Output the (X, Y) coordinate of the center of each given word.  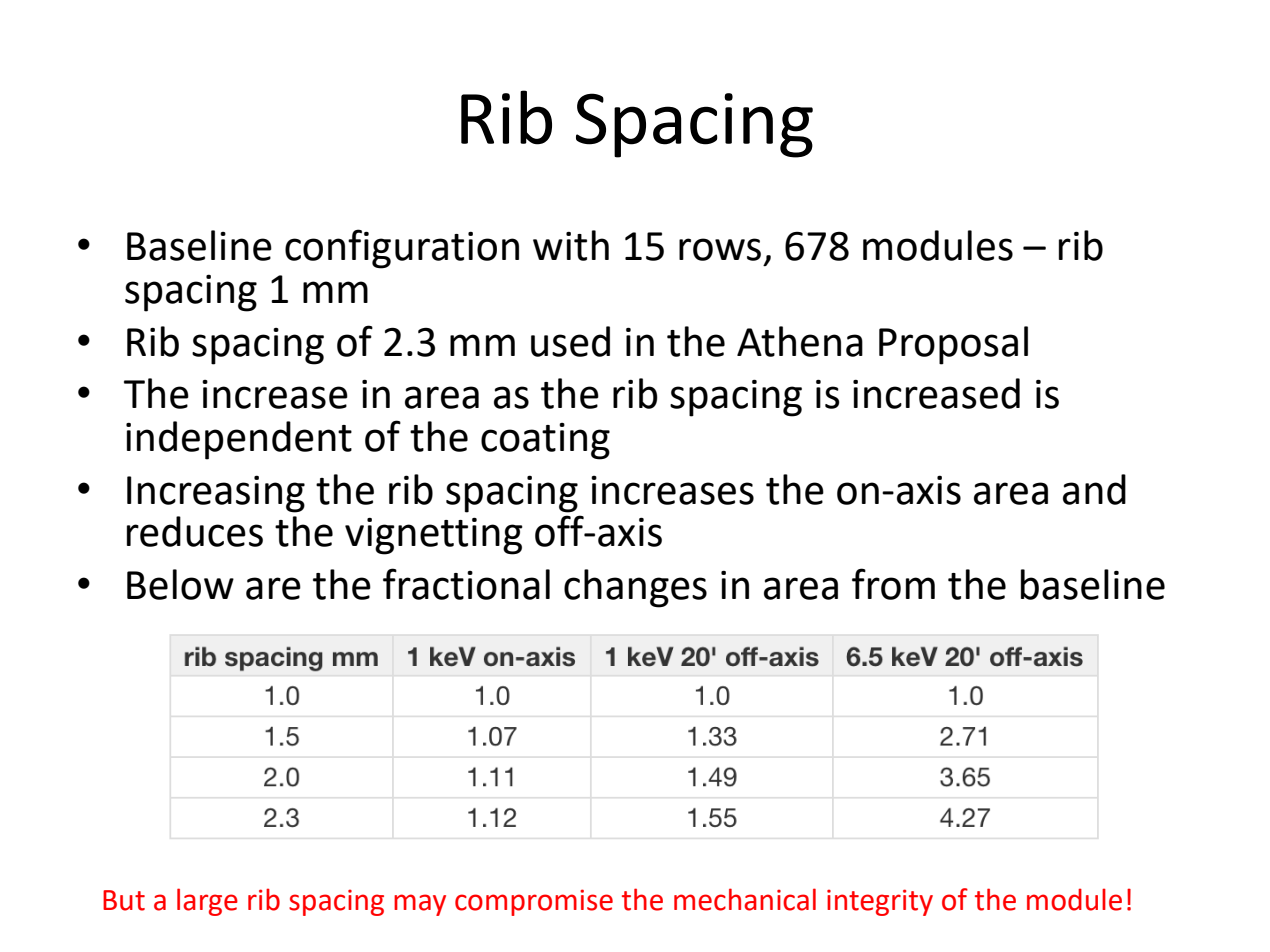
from (893, 584)
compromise (534, 902)
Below (180, 584)
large (207, 902)
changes (635, 588)
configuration (402, 249)
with (571, 245)
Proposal (953, 345)
